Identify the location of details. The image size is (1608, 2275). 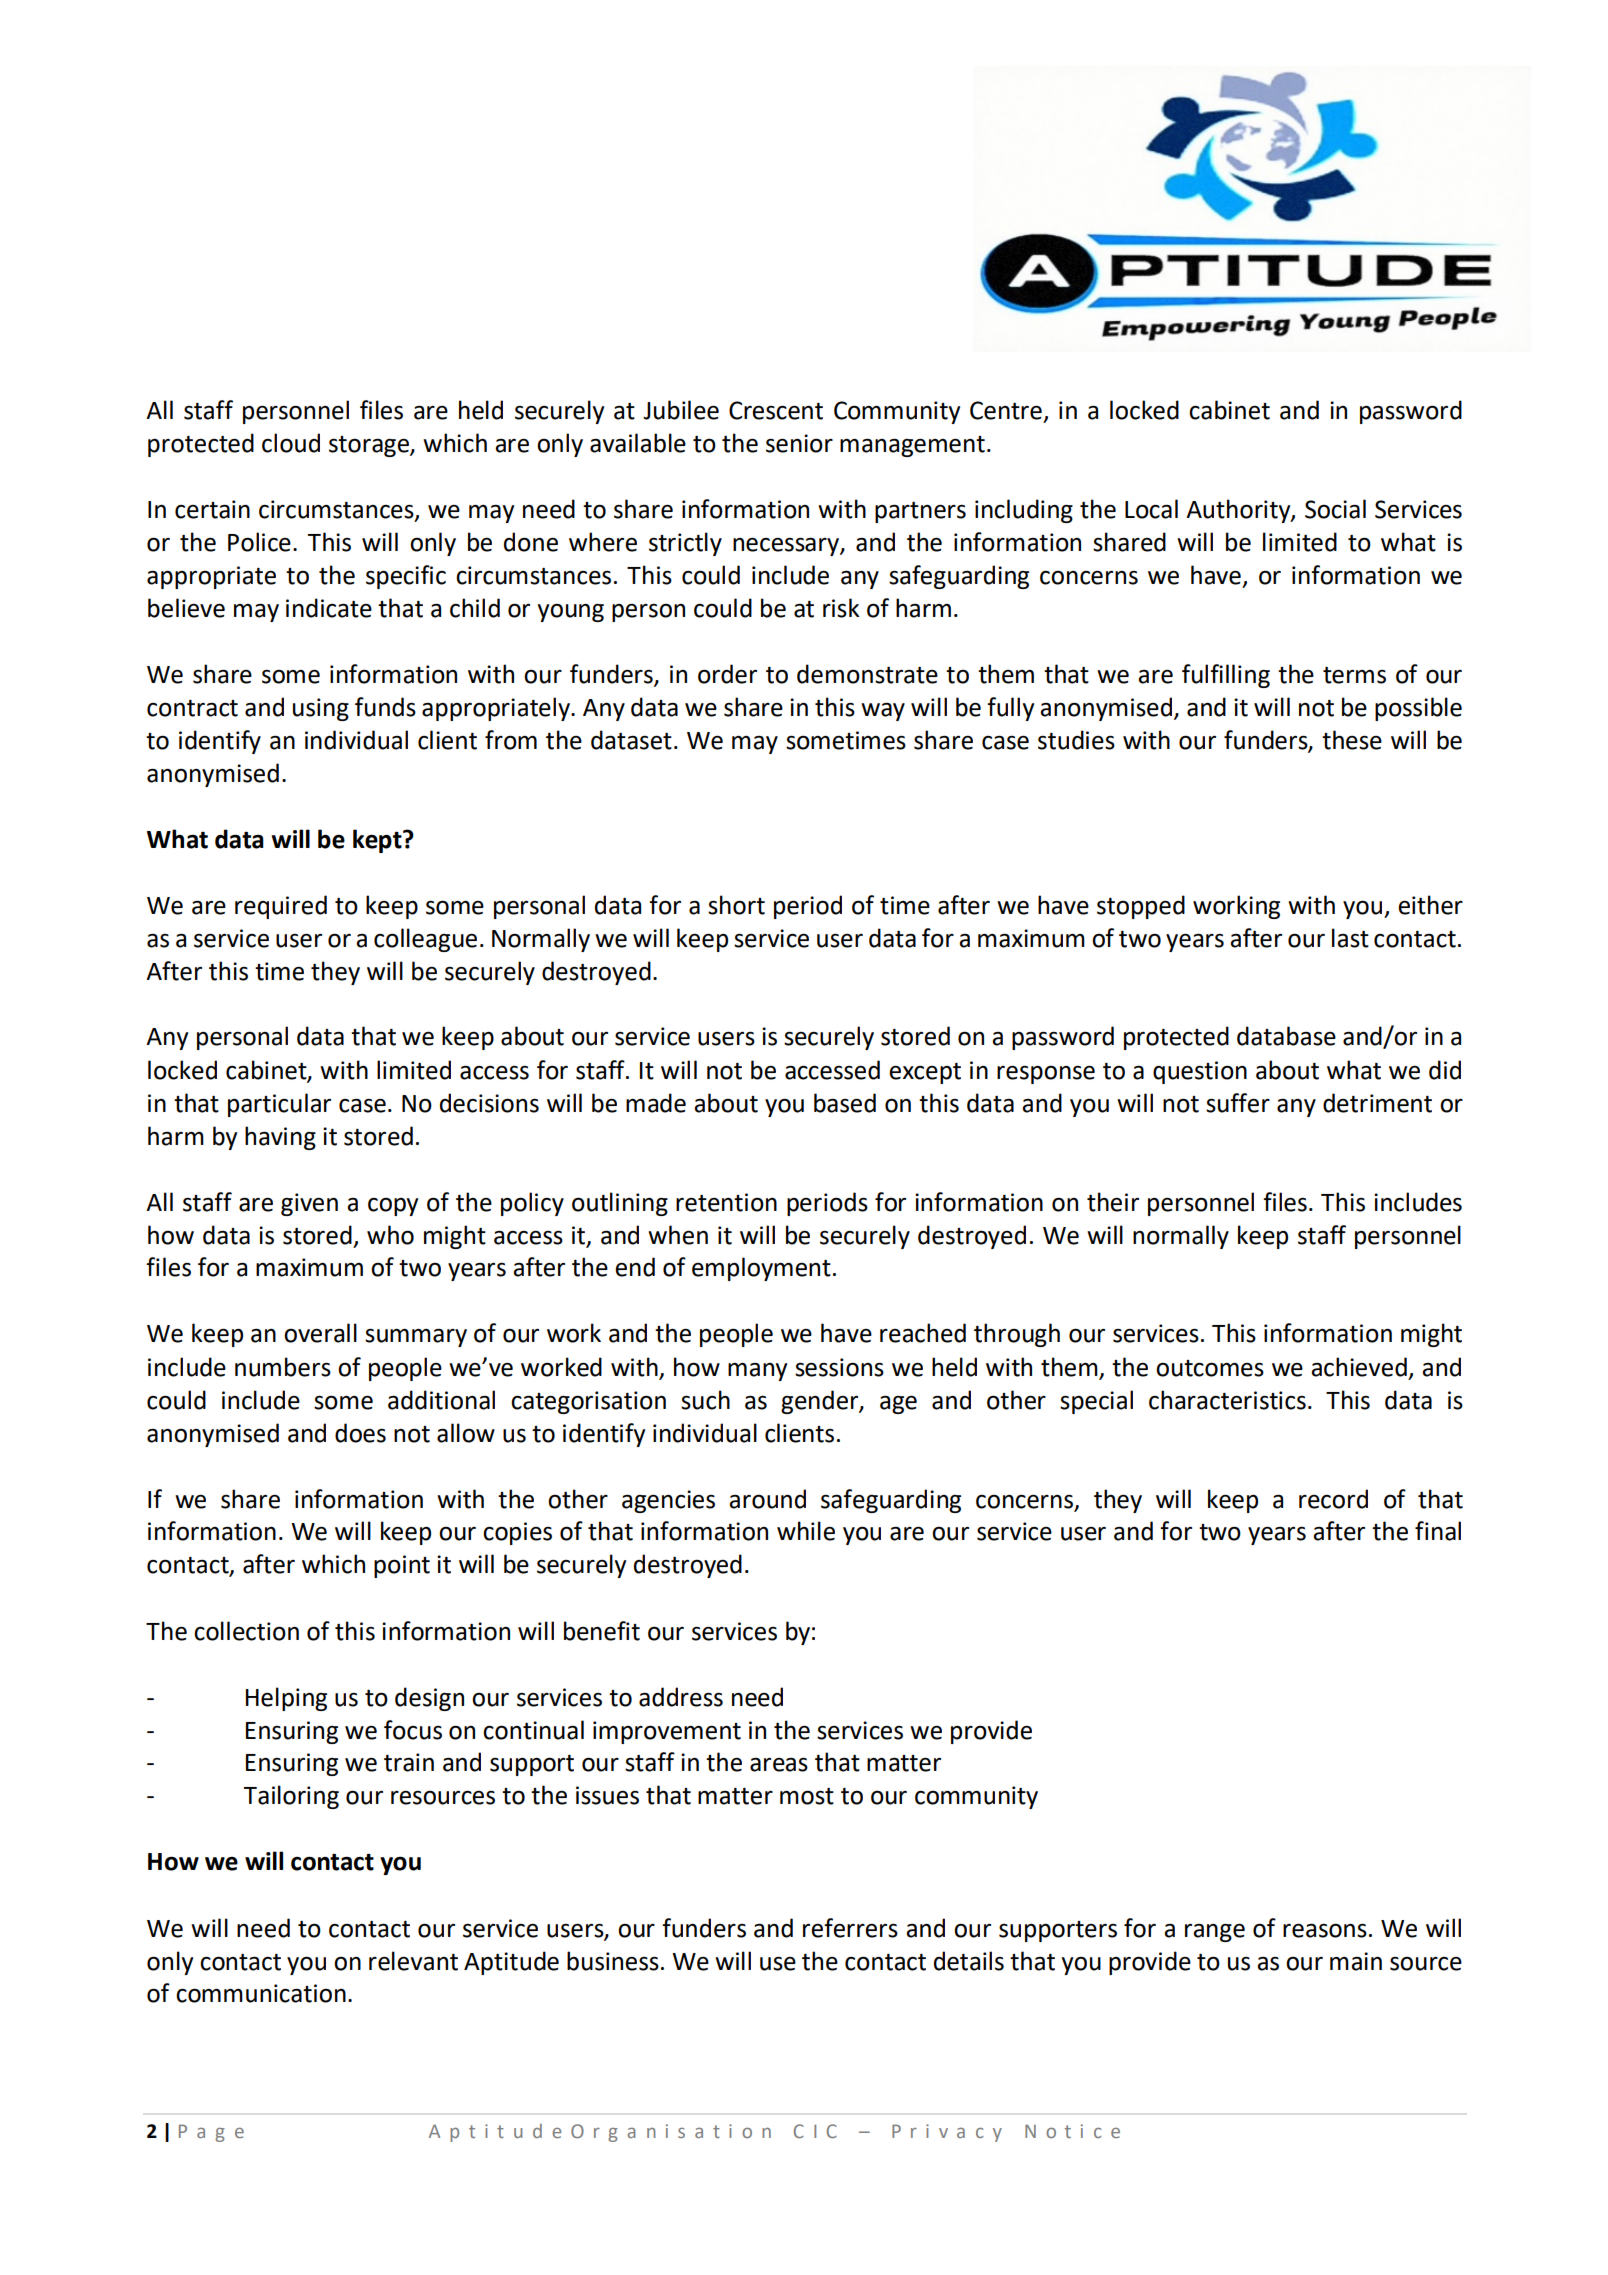
(969, 1961).
